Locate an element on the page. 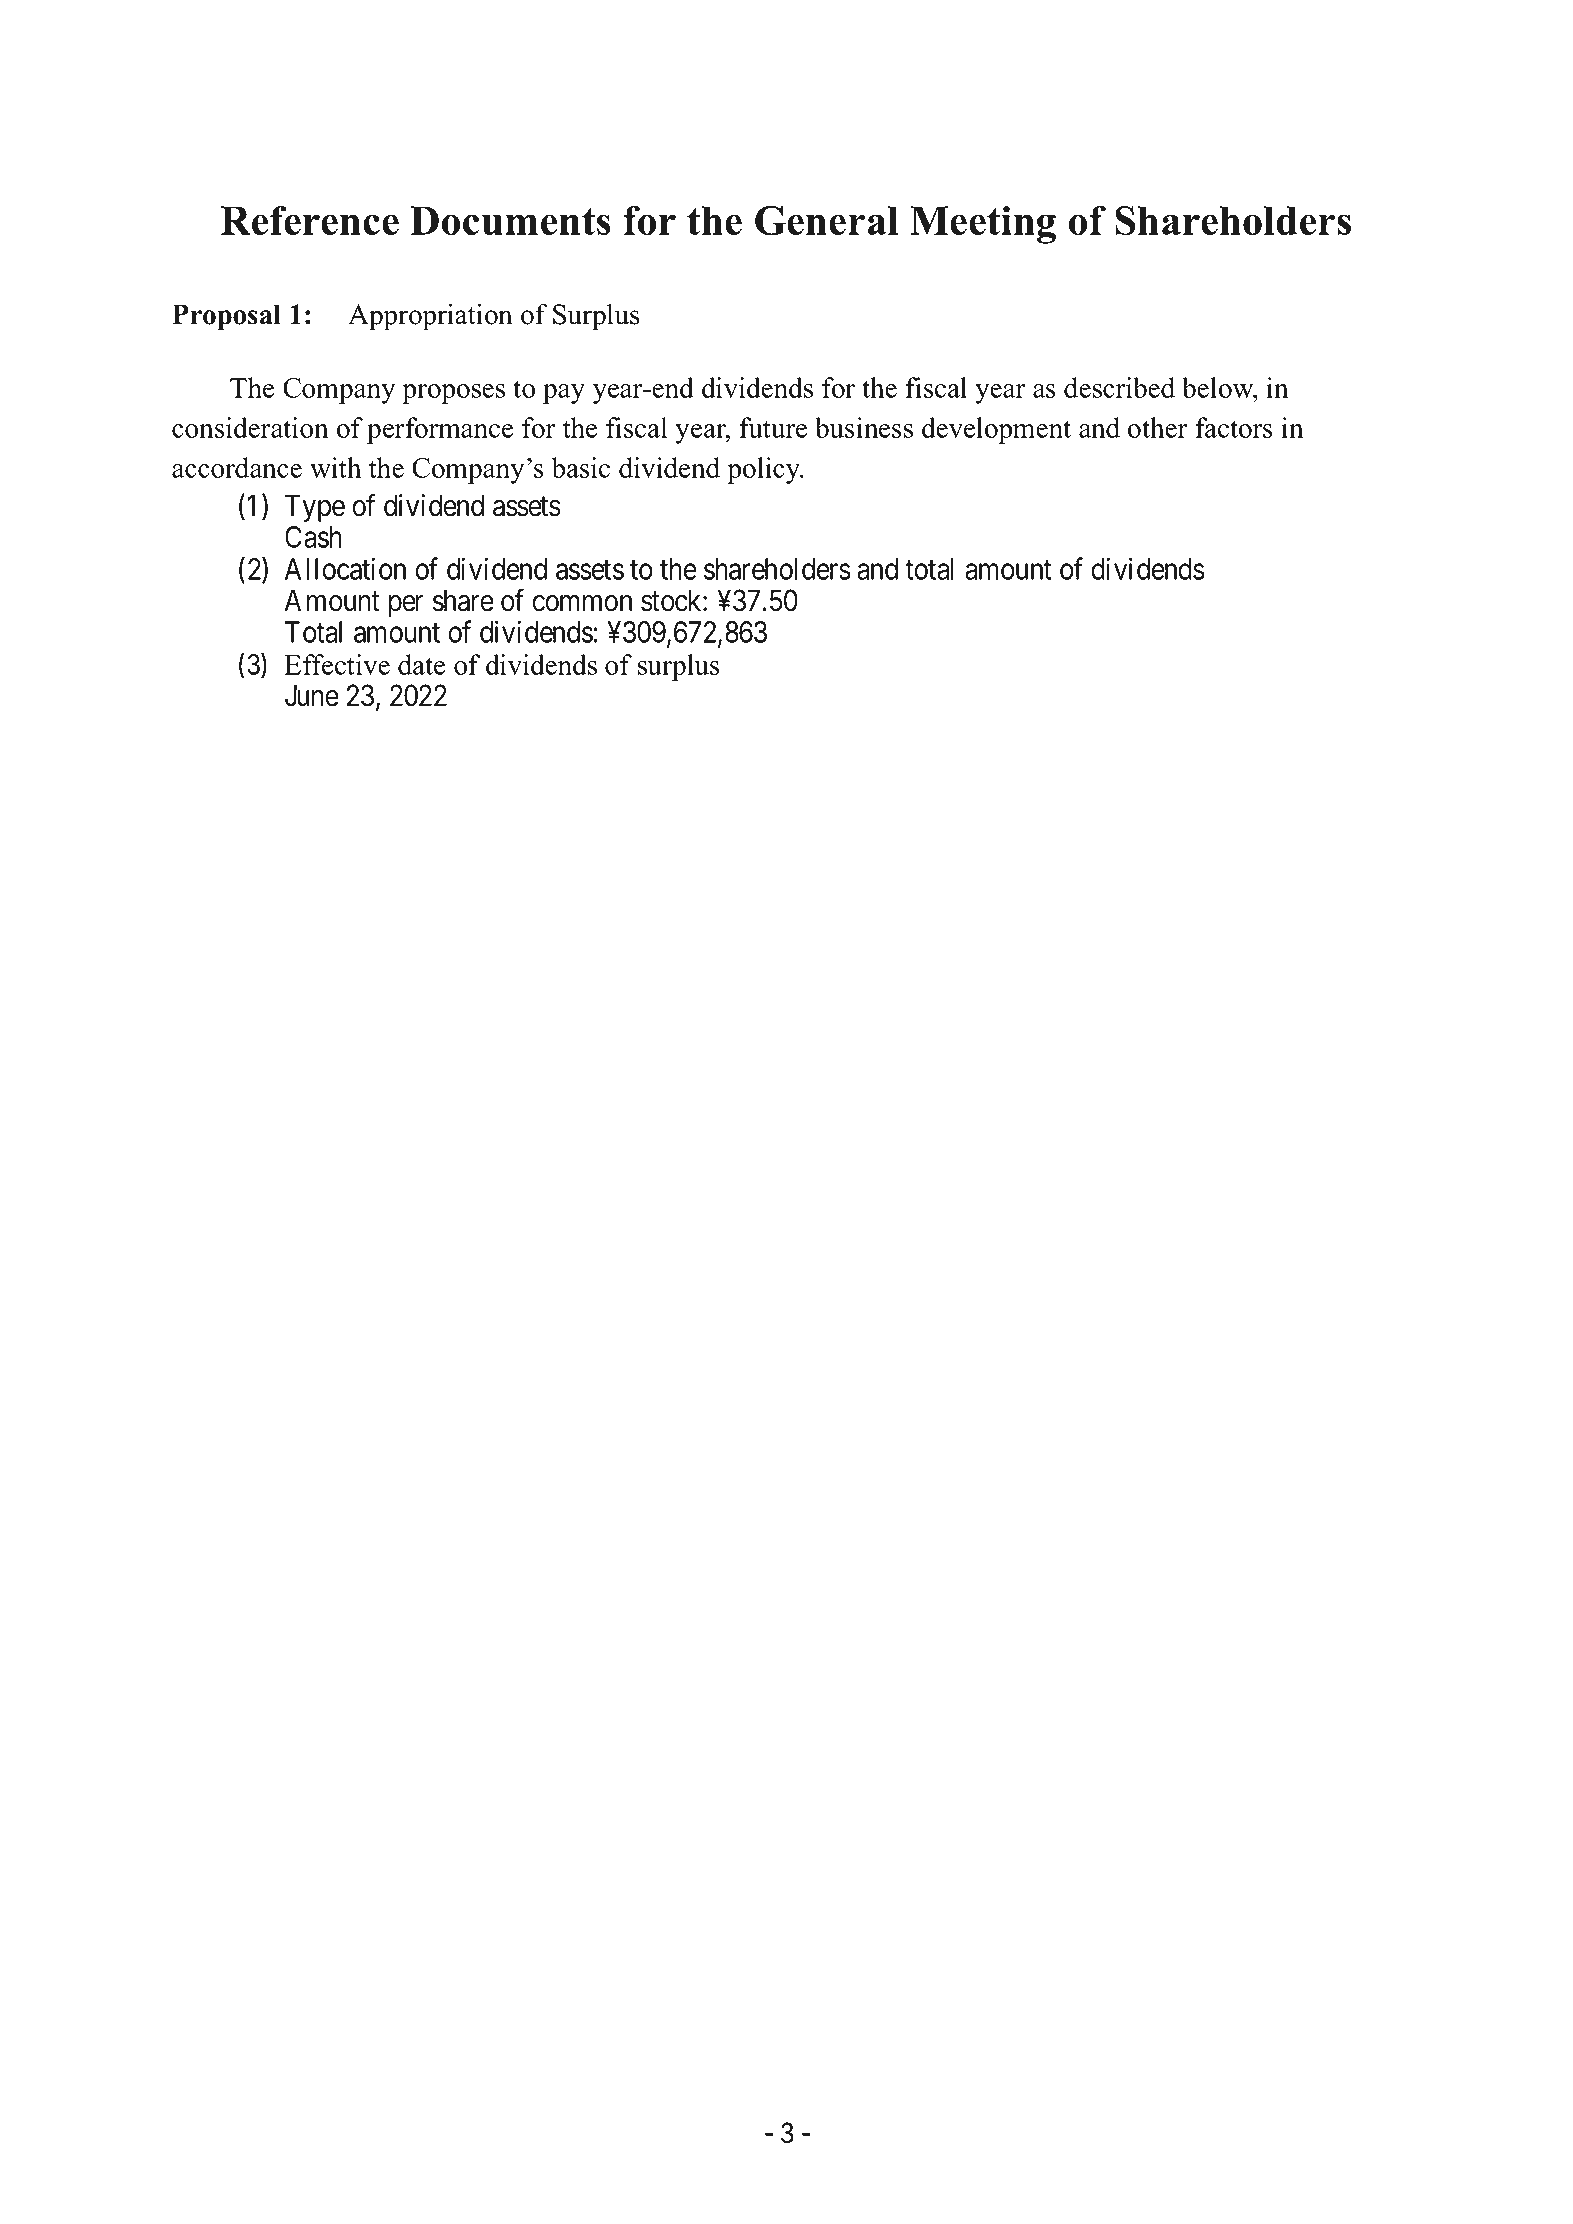 The height and width of the page is (2224, 1573). Appropriation is located at coordinates (430, 317).
